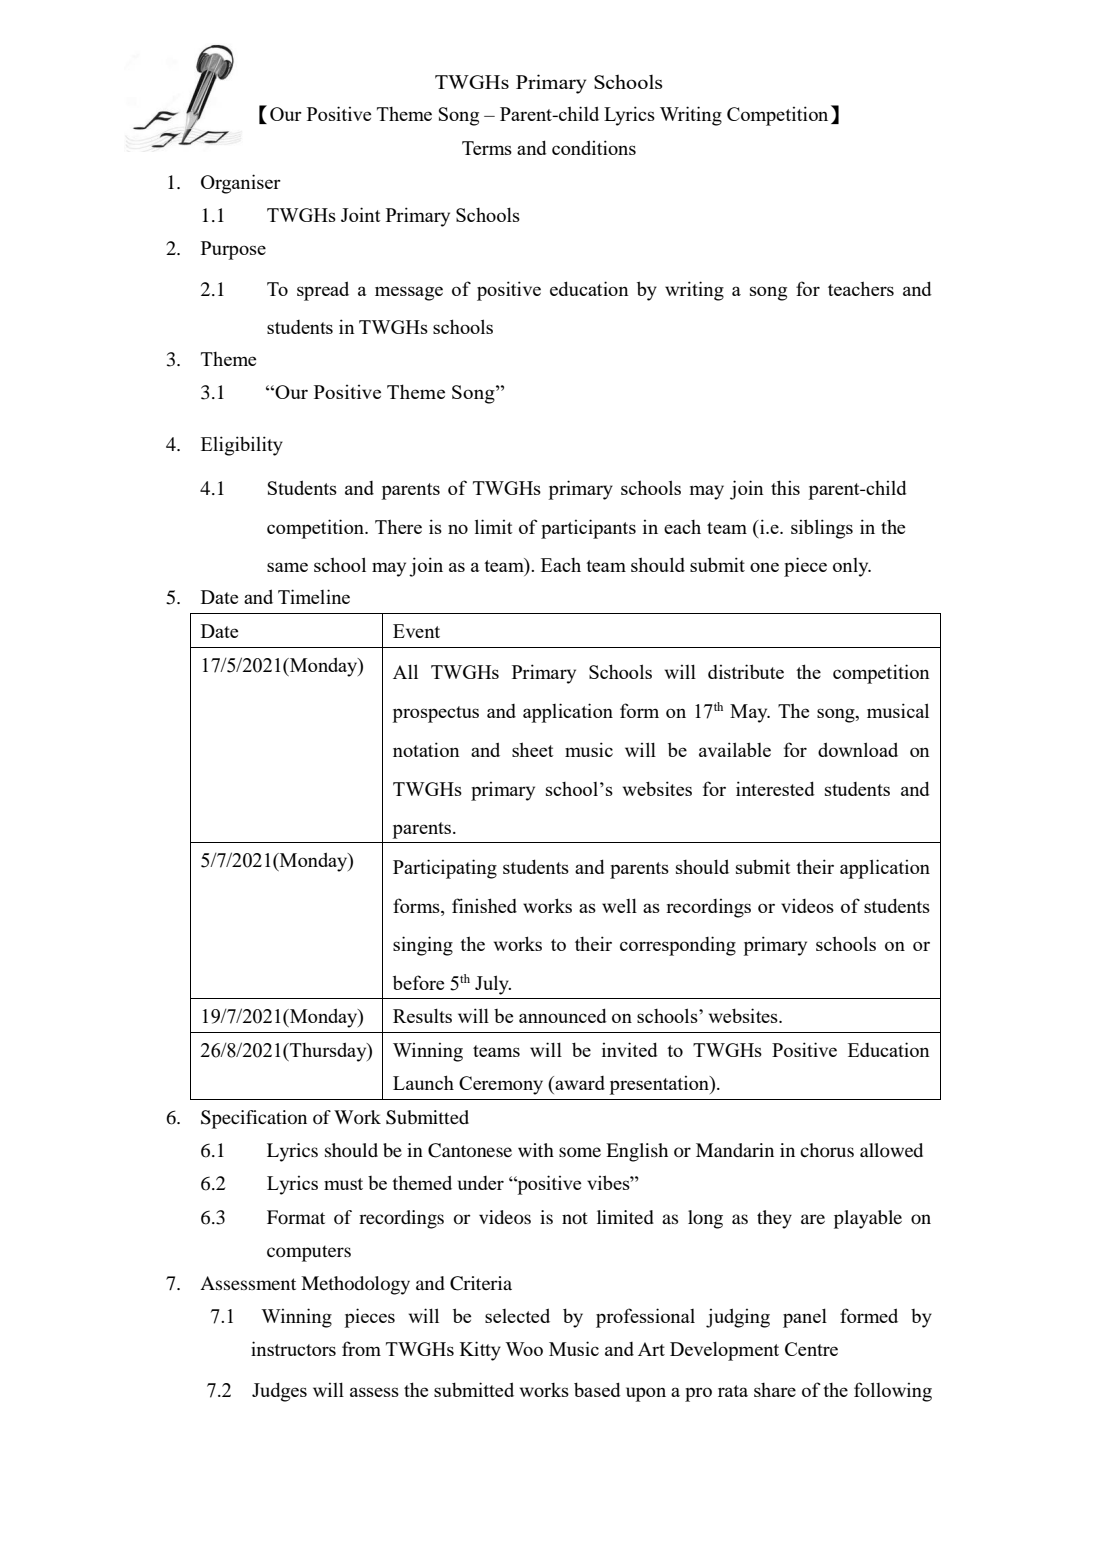 Image resolution: width=1098 pixels, height=1553 pixels. What do you see at coordinates (579, 1083) in the screenshot?
I see `award` at bounding box center [579, 1083].
